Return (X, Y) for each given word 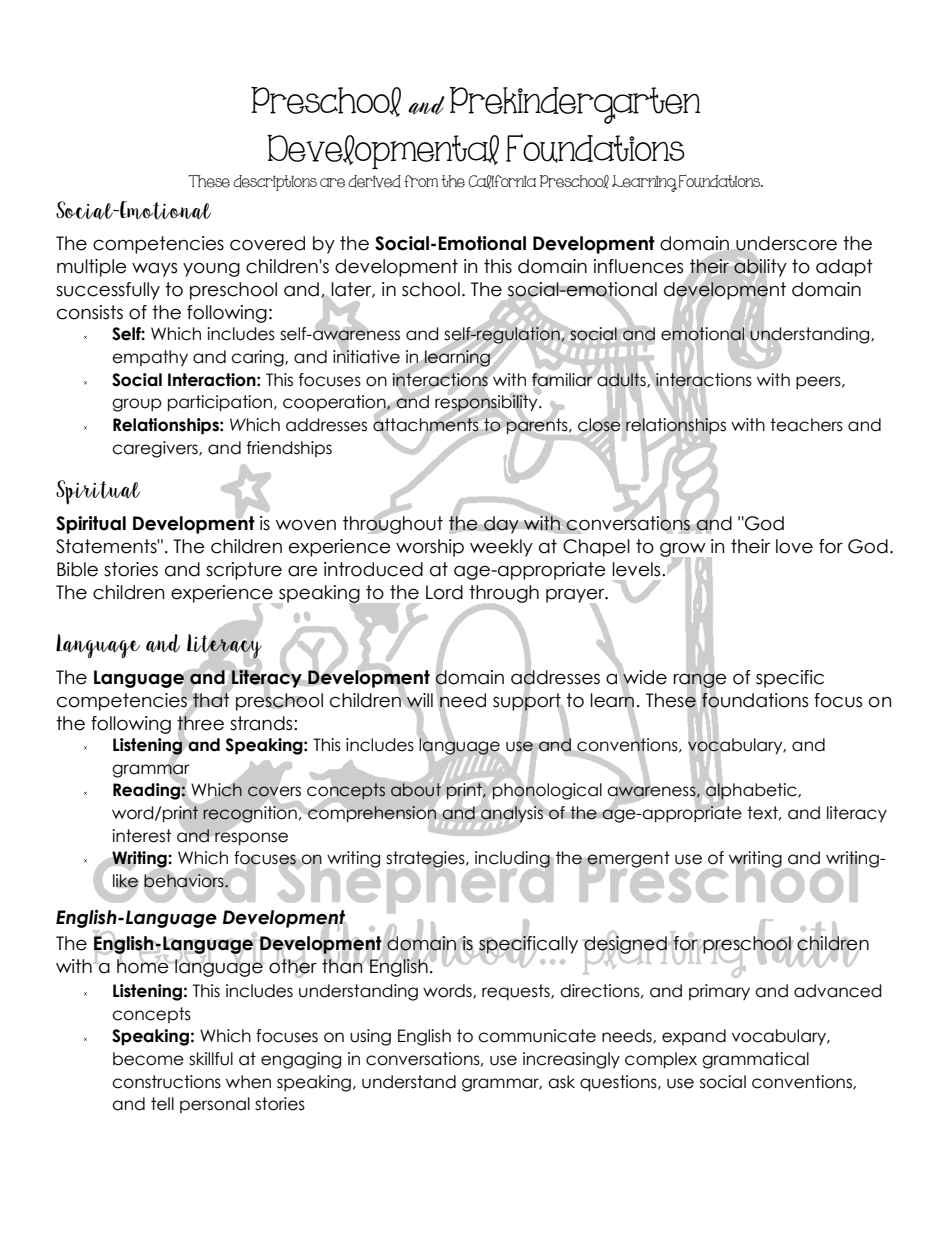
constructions (166, 1082)
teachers (806, 425)
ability (760, 268)
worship (430, 548)
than (343, 965)
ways (154, 269)
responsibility (487, 403)
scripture (244, 571)
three (200, 722)
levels (637, 569)
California (502, 182)
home (144, 965)
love (794, 546)
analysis (512, 814)
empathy (150, 358)
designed (625, 944)
